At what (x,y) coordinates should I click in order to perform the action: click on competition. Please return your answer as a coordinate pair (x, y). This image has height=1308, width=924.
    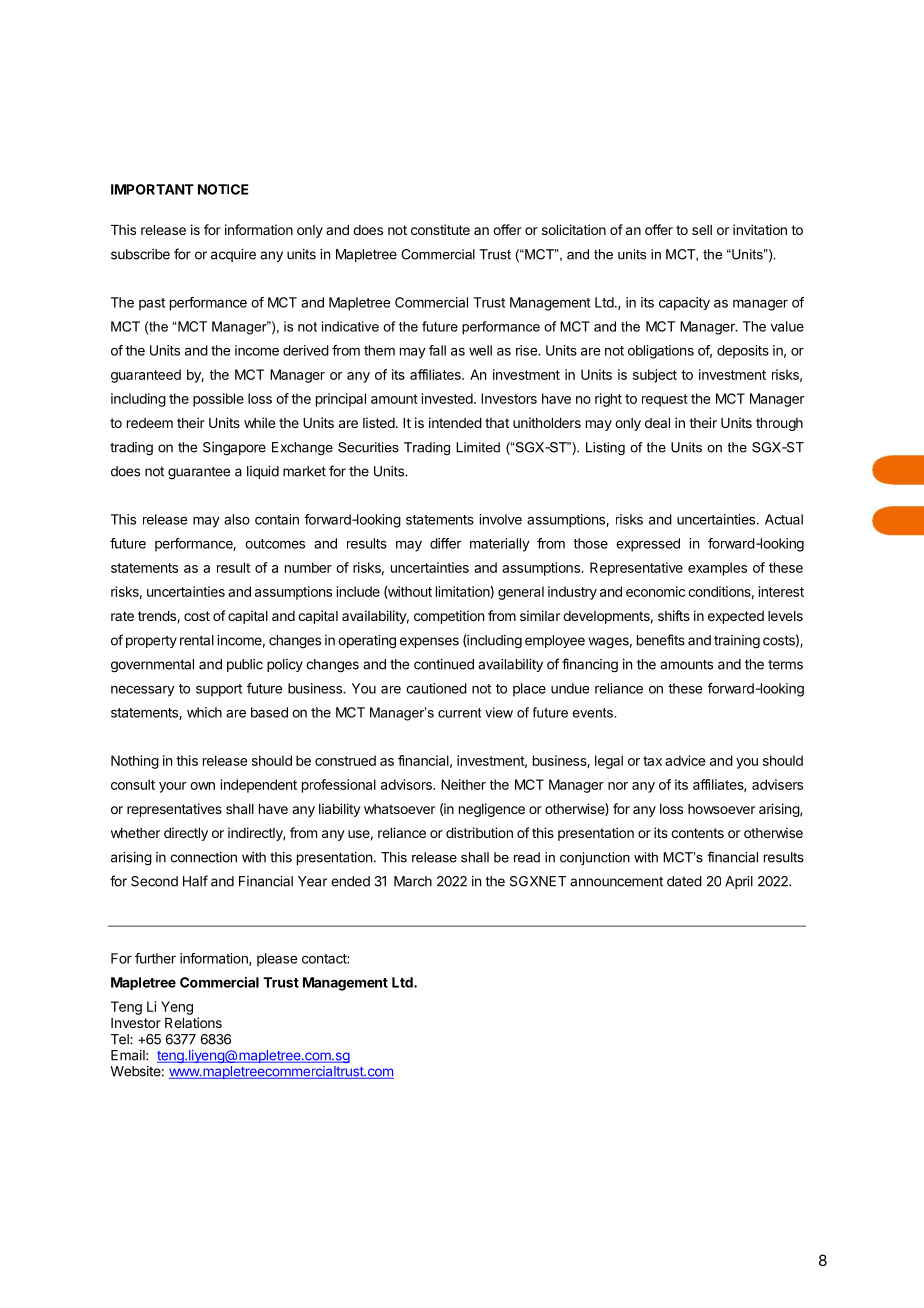
    Looking at the image, I should click on (449, 617).
